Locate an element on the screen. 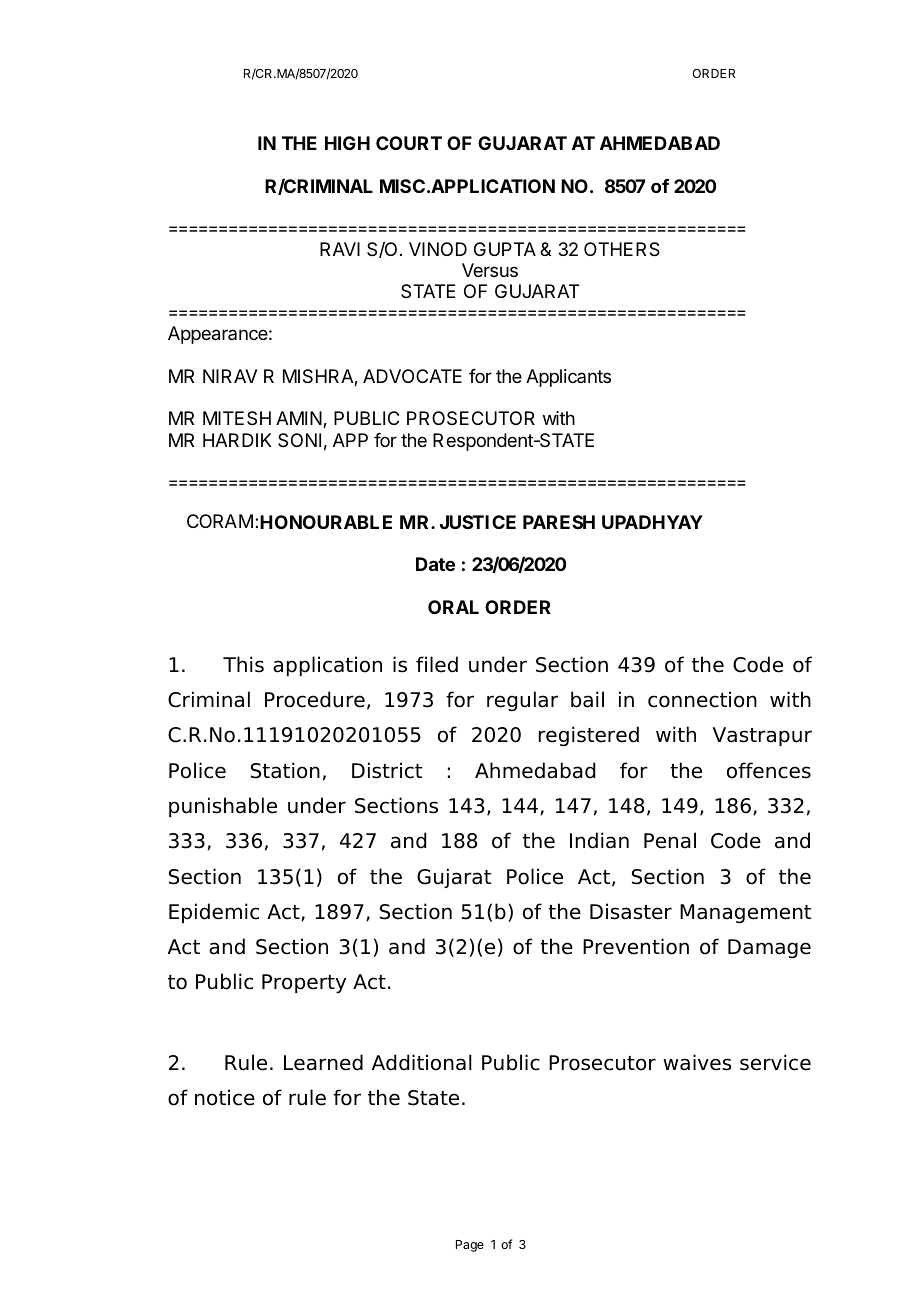 This screenshot has width=924, height=1308. HIGH is located at coordinates (347, 143).
